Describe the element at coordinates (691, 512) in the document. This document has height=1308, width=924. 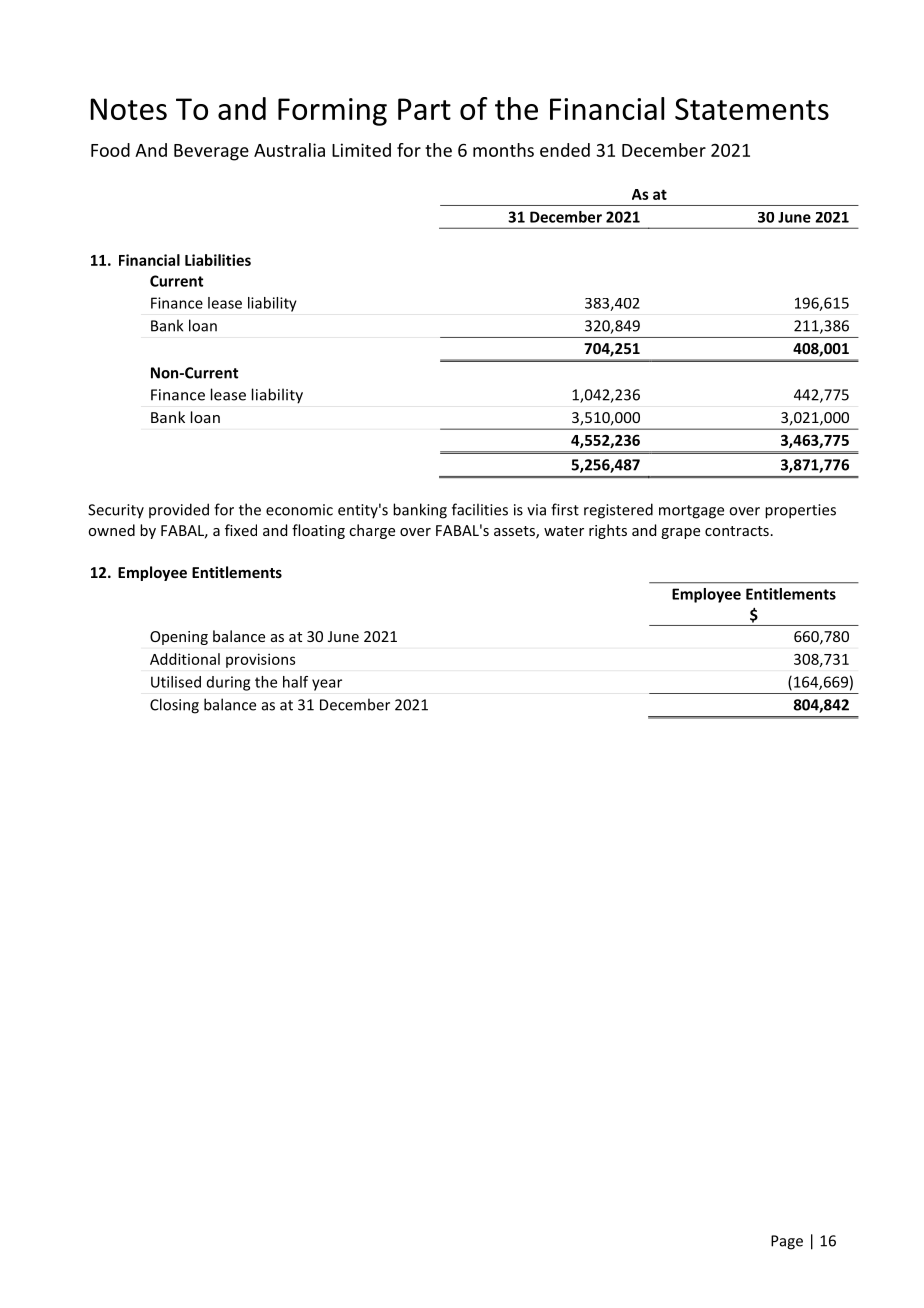
I see `mortgage` at that location.
